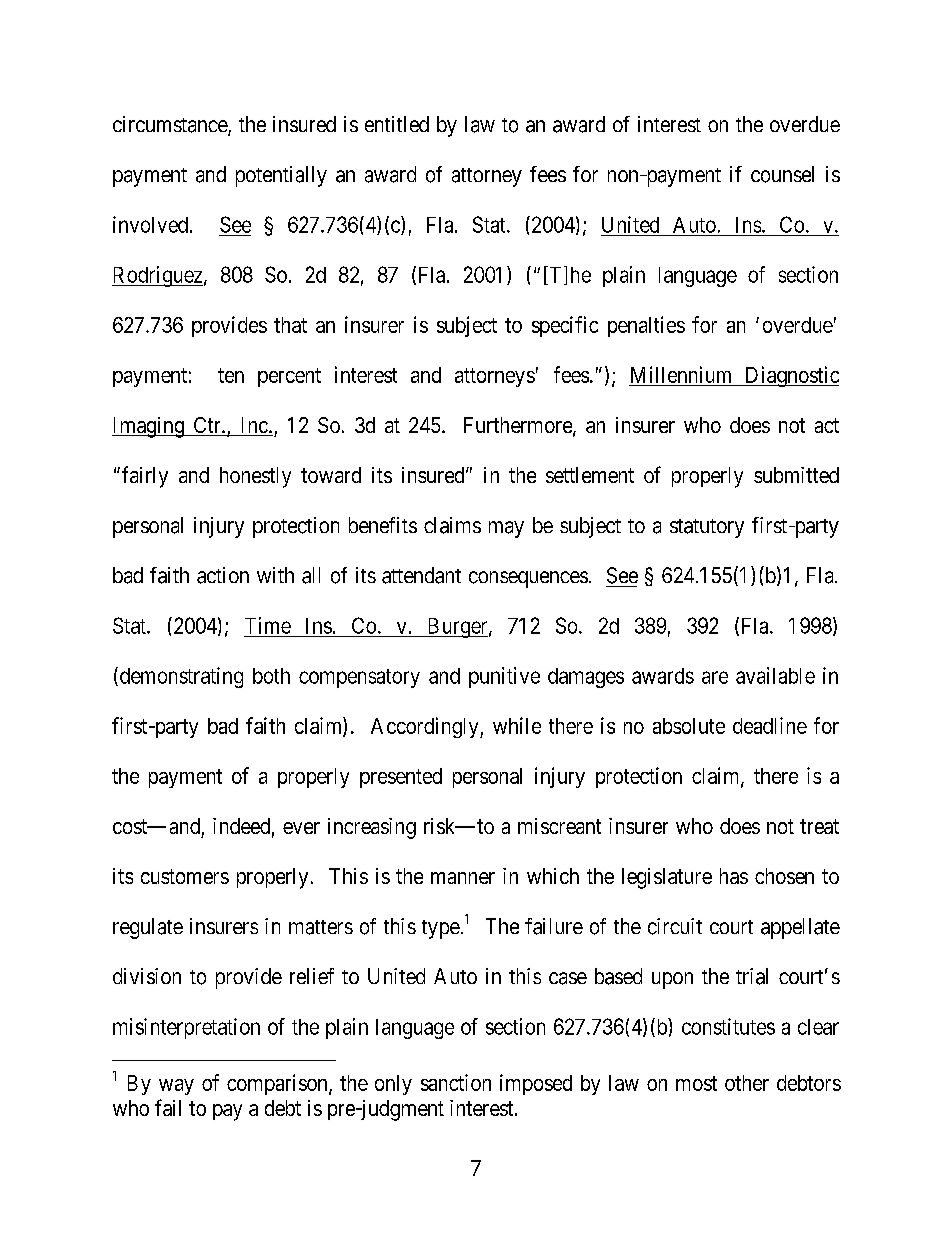  What do you see at coordinates (180, 677) in the screenshot?
I see `demonstrating` at bounding box center [180, 677].
